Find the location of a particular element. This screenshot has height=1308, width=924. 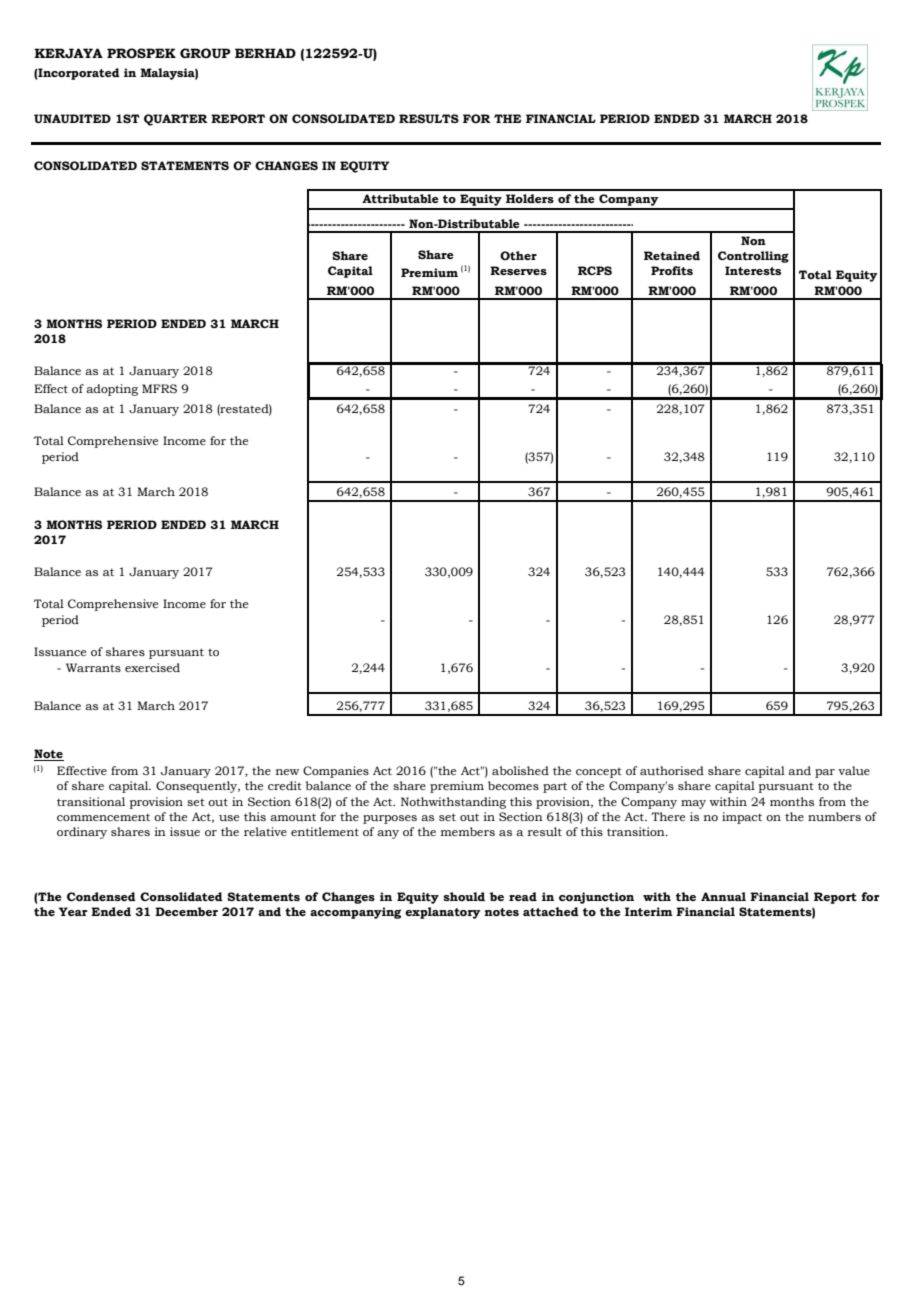

Holders is located at coordinates (530, 198).
